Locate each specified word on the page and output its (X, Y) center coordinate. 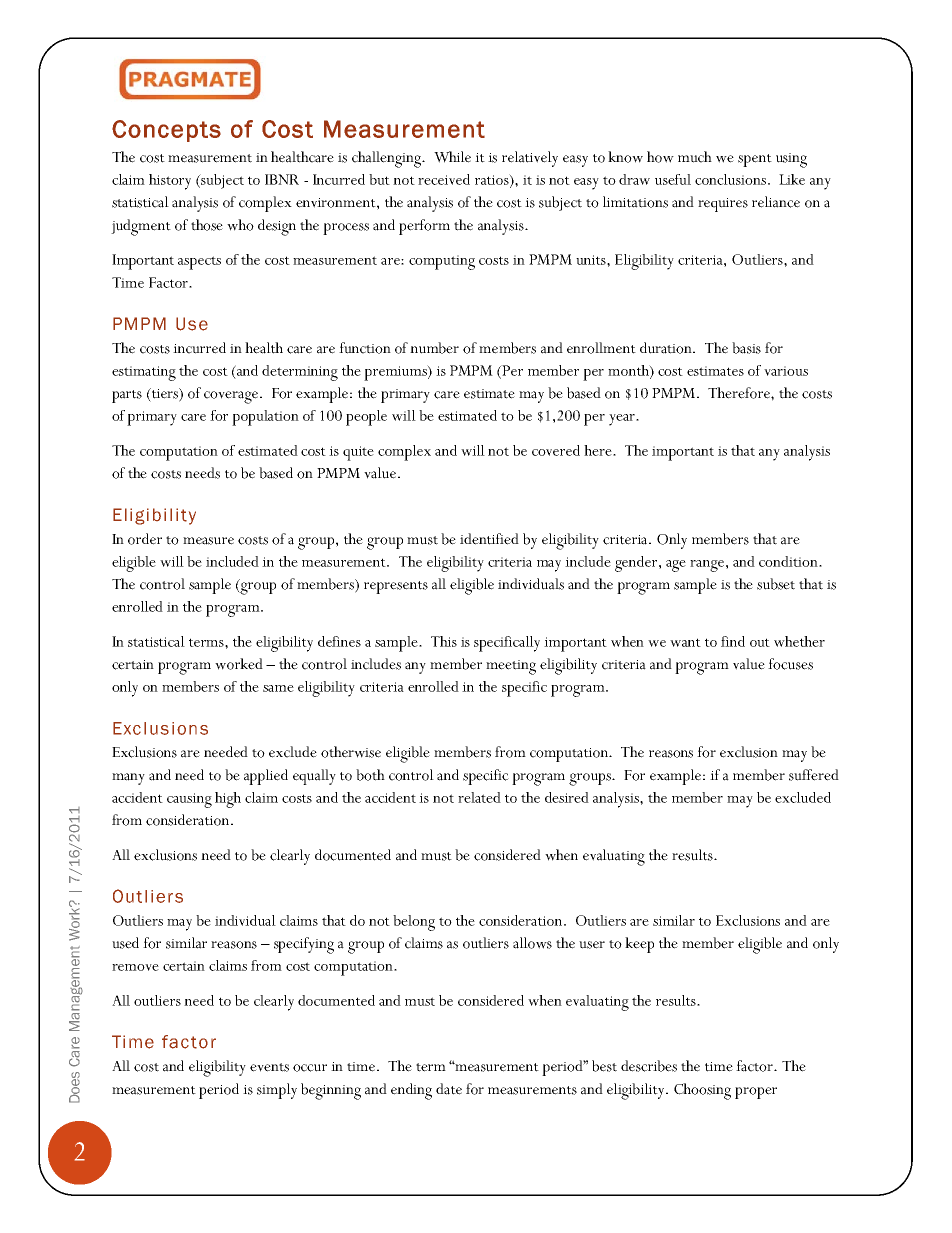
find (733, 641)
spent (755, 160)
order (145, 539)
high (228, 800)
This (444, 641)
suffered (814, 775)
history (170, 182)
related (479, 797)
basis (746, 348)
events (269, 1067)
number (434, 348)
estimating (144, 373)
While (452, 157)
